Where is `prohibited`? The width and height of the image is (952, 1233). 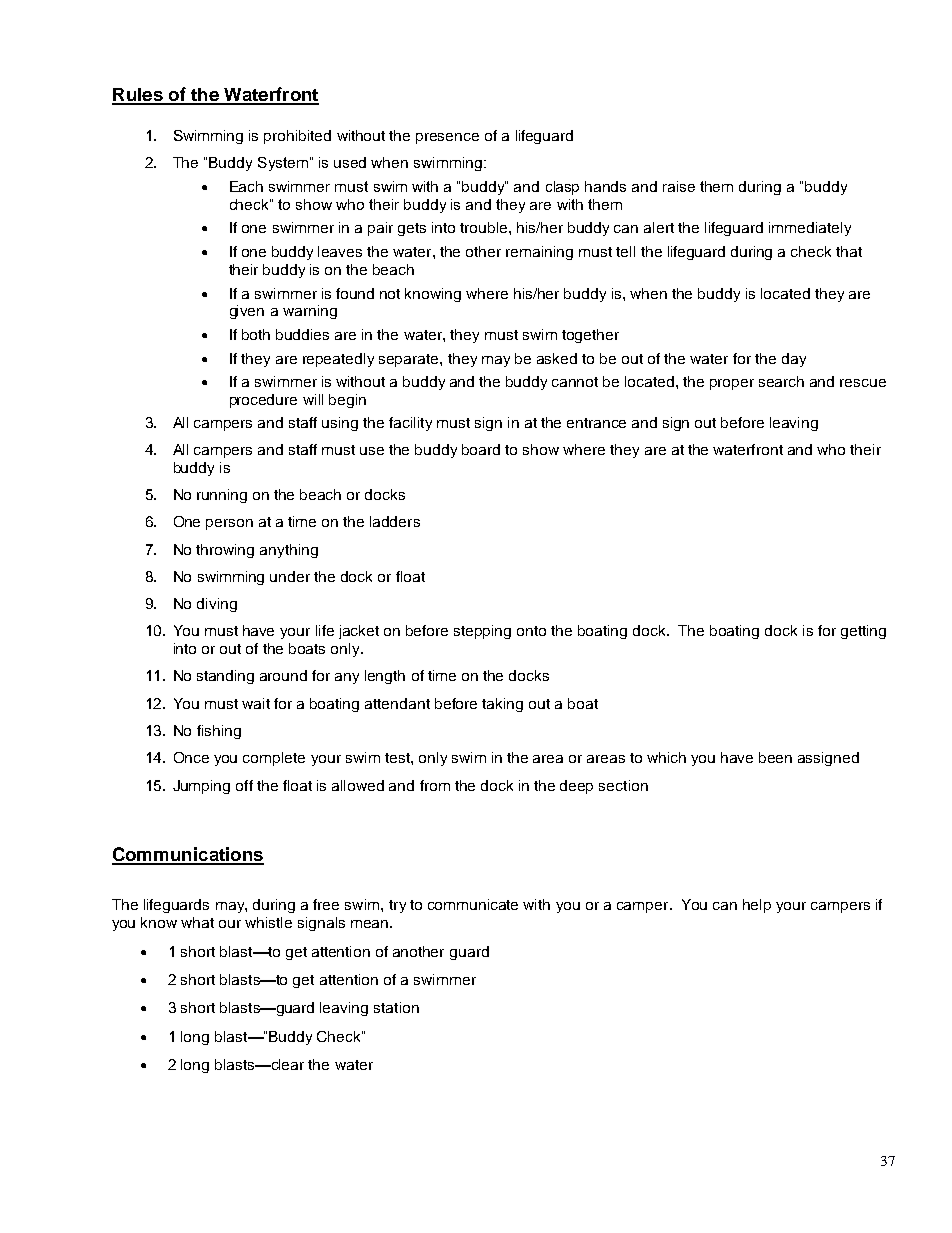 prohibited is located at coordinates (297, 137).
